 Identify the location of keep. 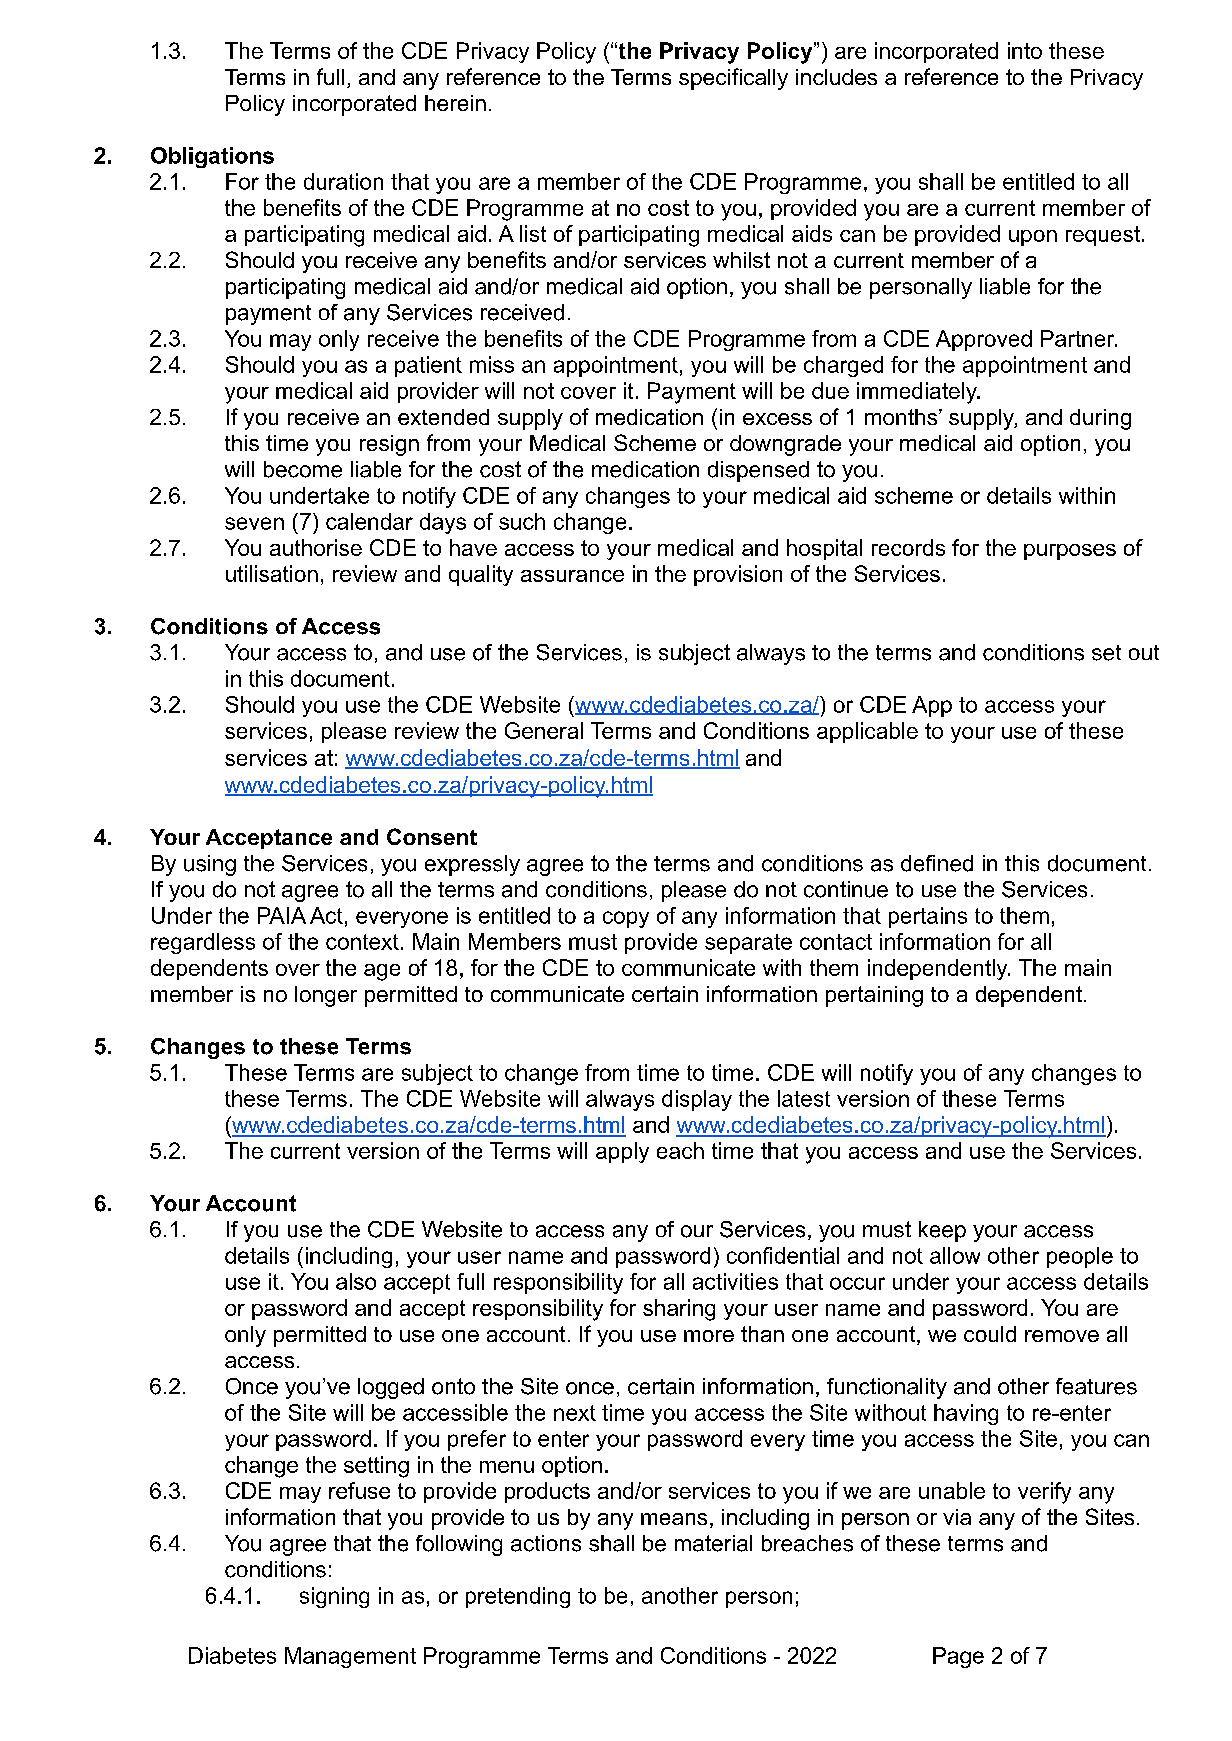
(942, 1231).
